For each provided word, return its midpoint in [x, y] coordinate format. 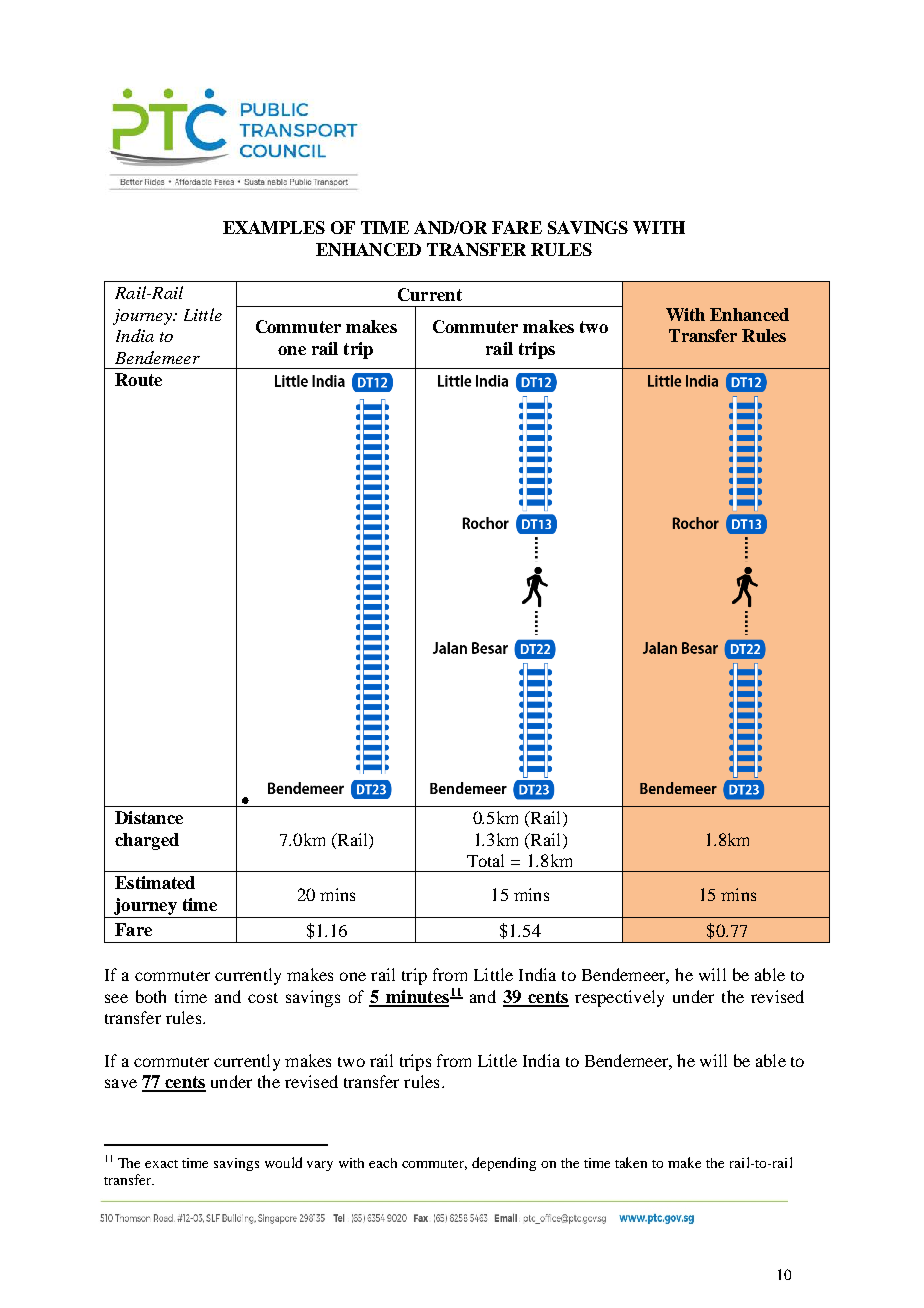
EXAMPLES [274, 227]
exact [161, 1164]
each [383, 1163]
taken [631, 1162]
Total [485, 860]
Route [138, 379]
